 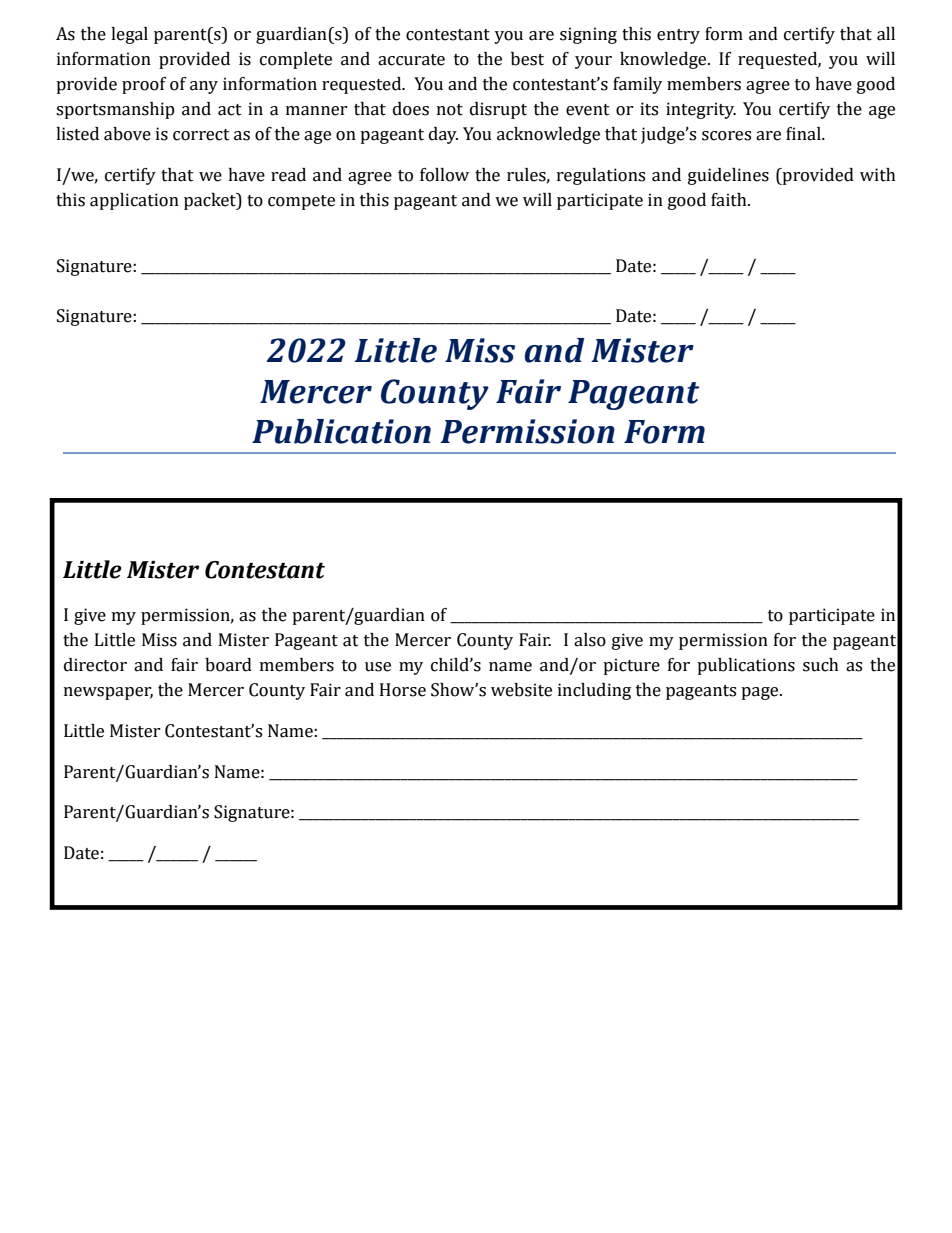 I want to click on regulations, so click(x=601, y=176).
